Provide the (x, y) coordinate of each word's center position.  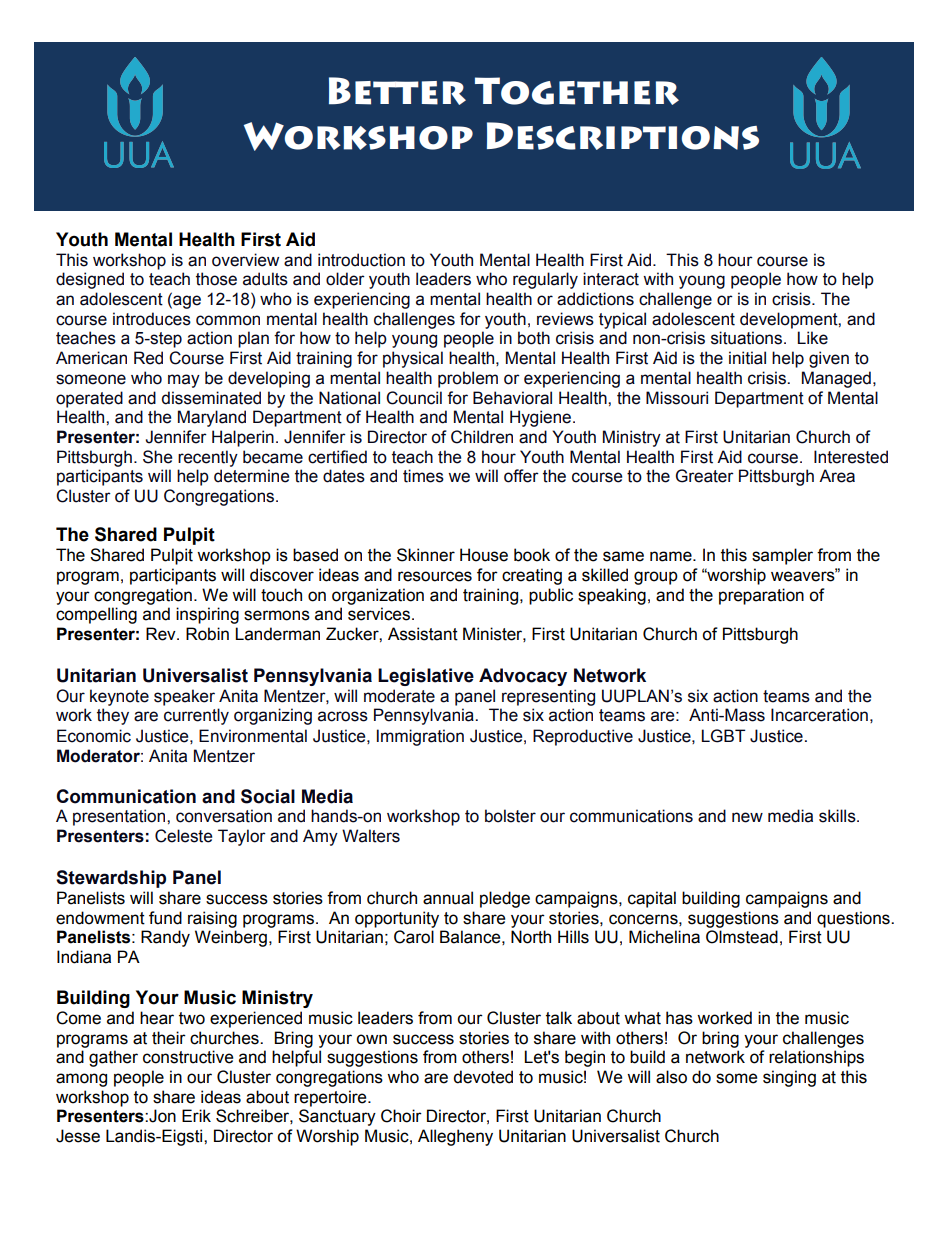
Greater (705, 476)
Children (482, 437)
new (747, 817)
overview (245, 260)
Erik (196, 1115)
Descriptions (623, 136)
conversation (224, 816)
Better (397, 91)
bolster (510, 816)
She (157, 457)
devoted (483, 1077)
